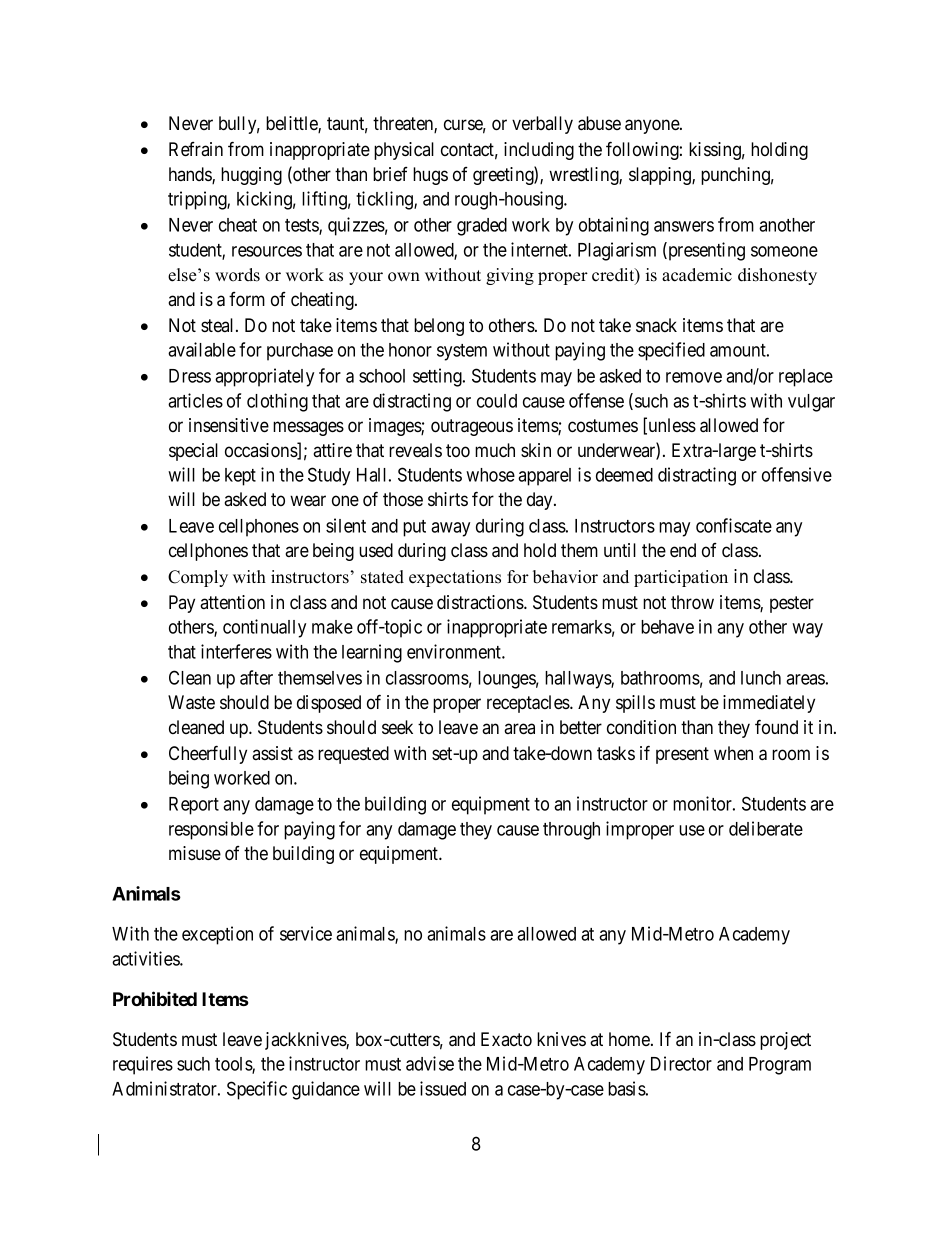  I want to click on Cheerfully, so click(208, 754).
